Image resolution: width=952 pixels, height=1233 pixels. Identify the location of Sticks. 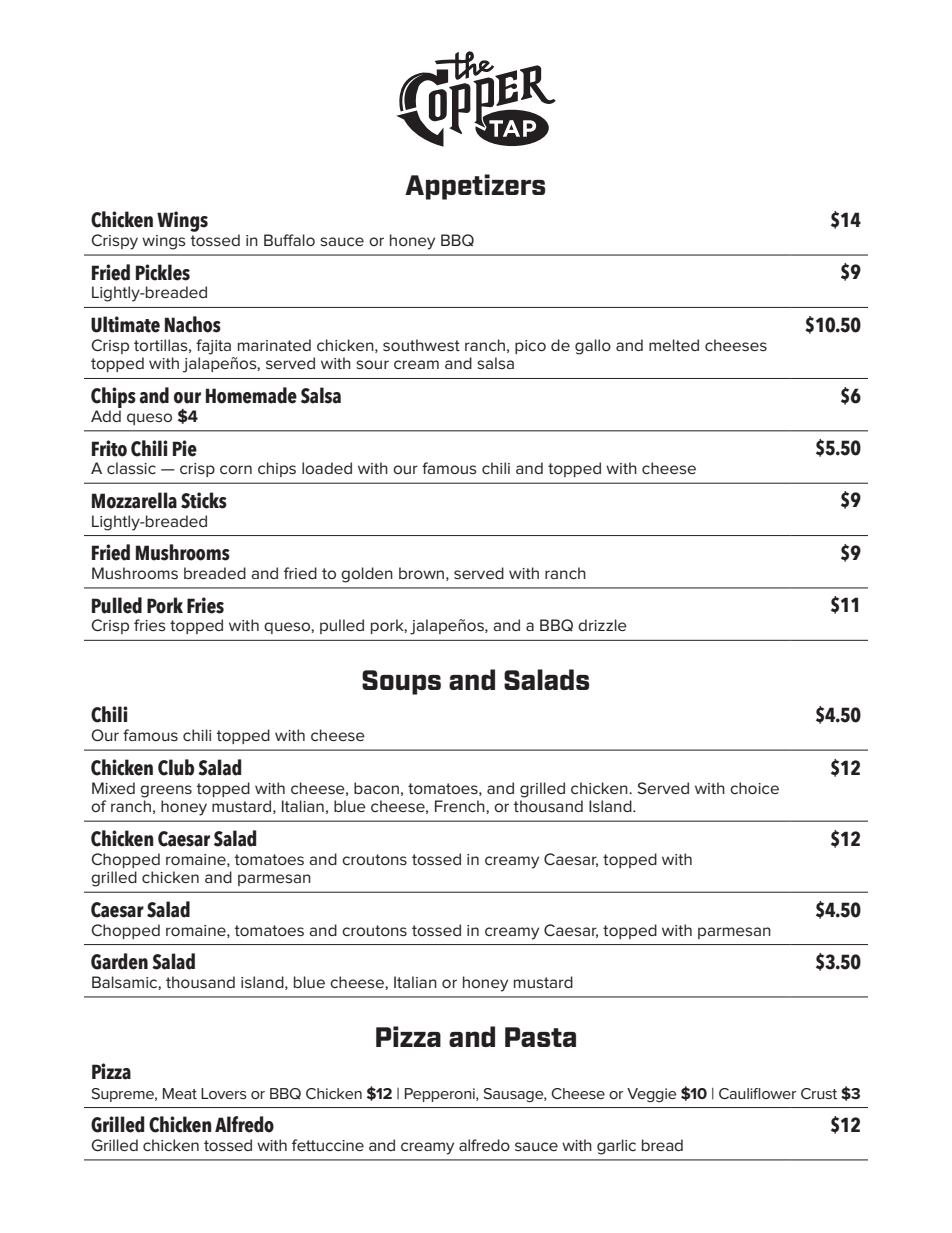
(204, 500).
